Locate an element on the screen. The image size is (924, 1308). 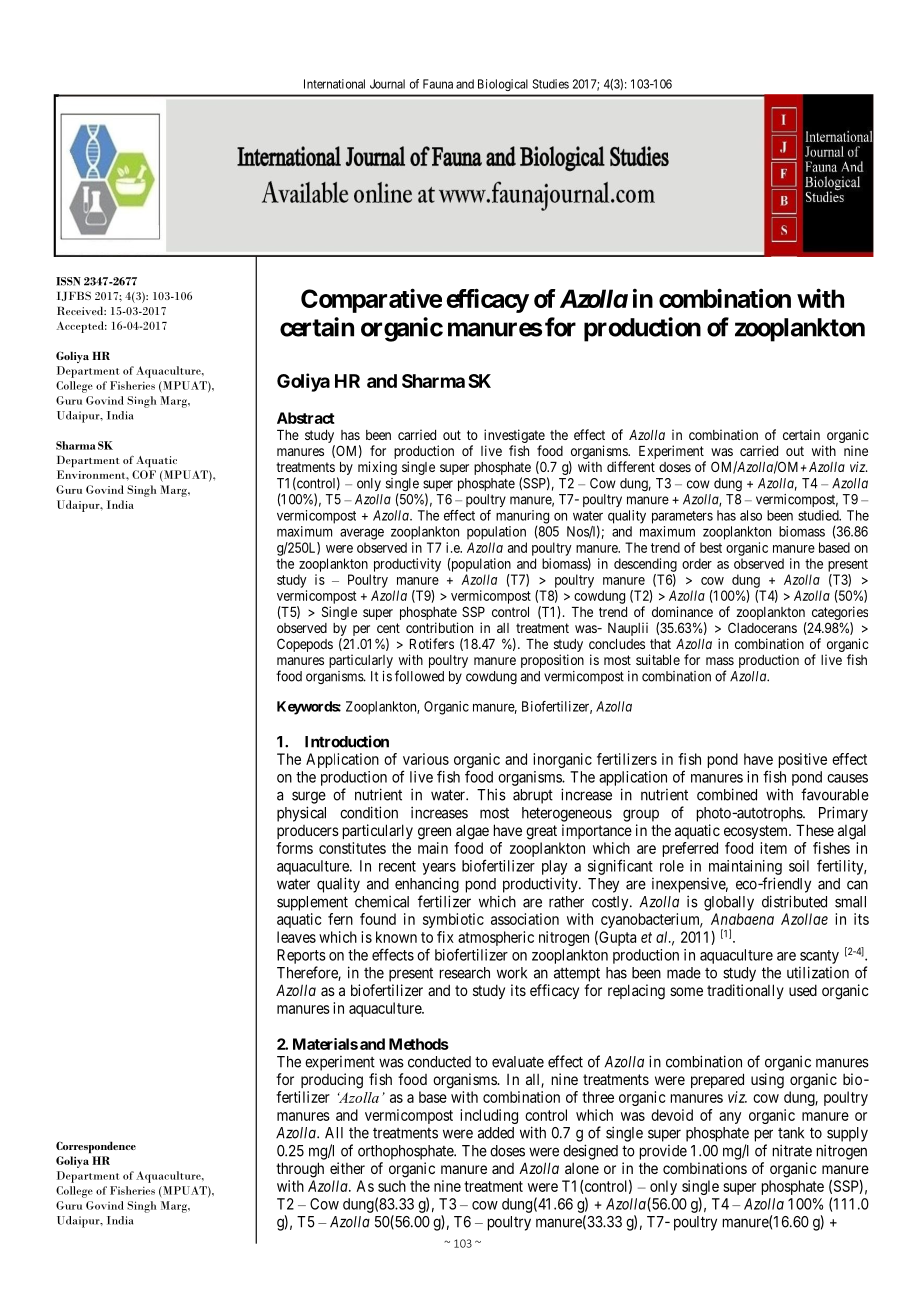
Studies is located at coordinates (550, 84).
